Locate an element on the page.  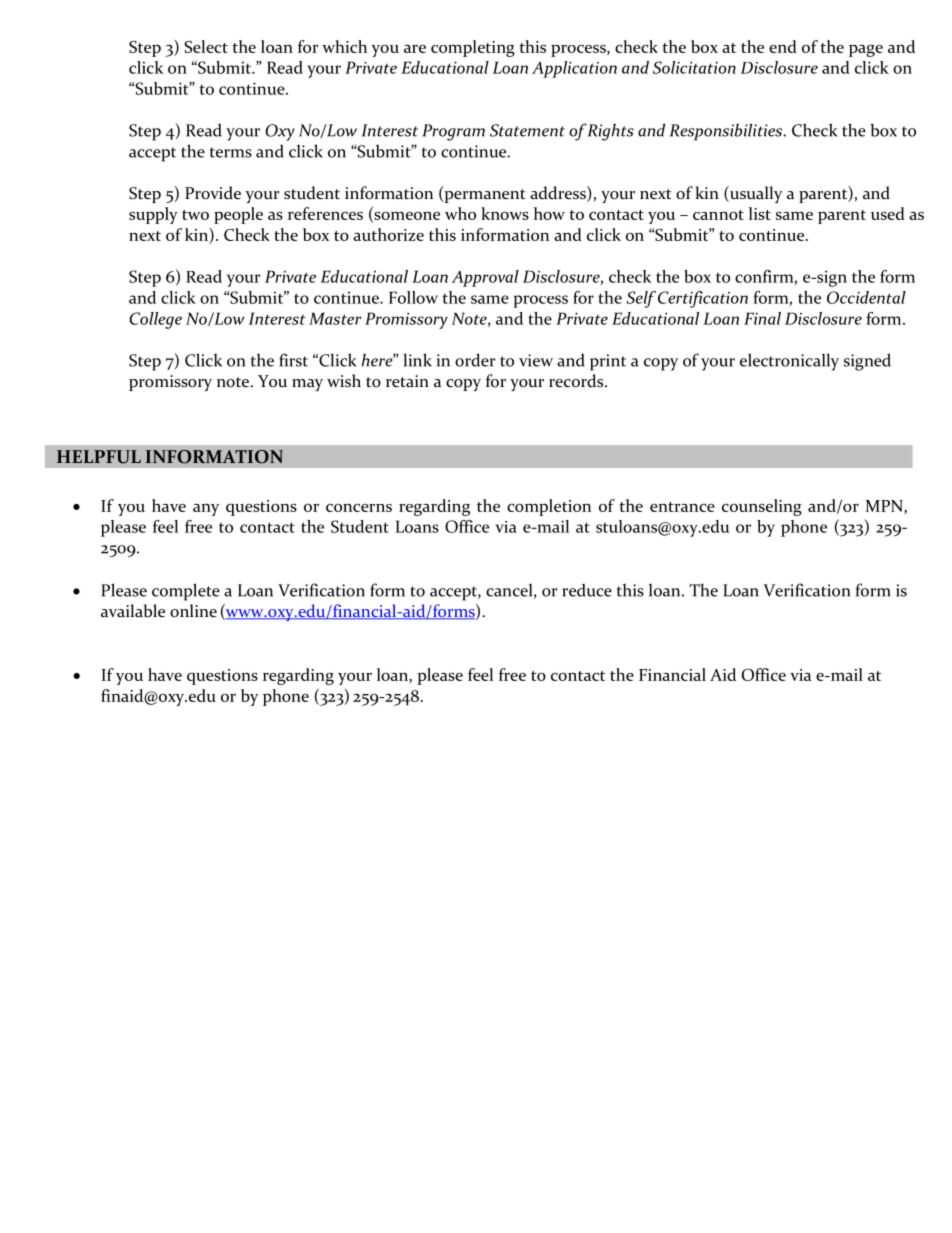
end is located at coordinates (783, 46).
